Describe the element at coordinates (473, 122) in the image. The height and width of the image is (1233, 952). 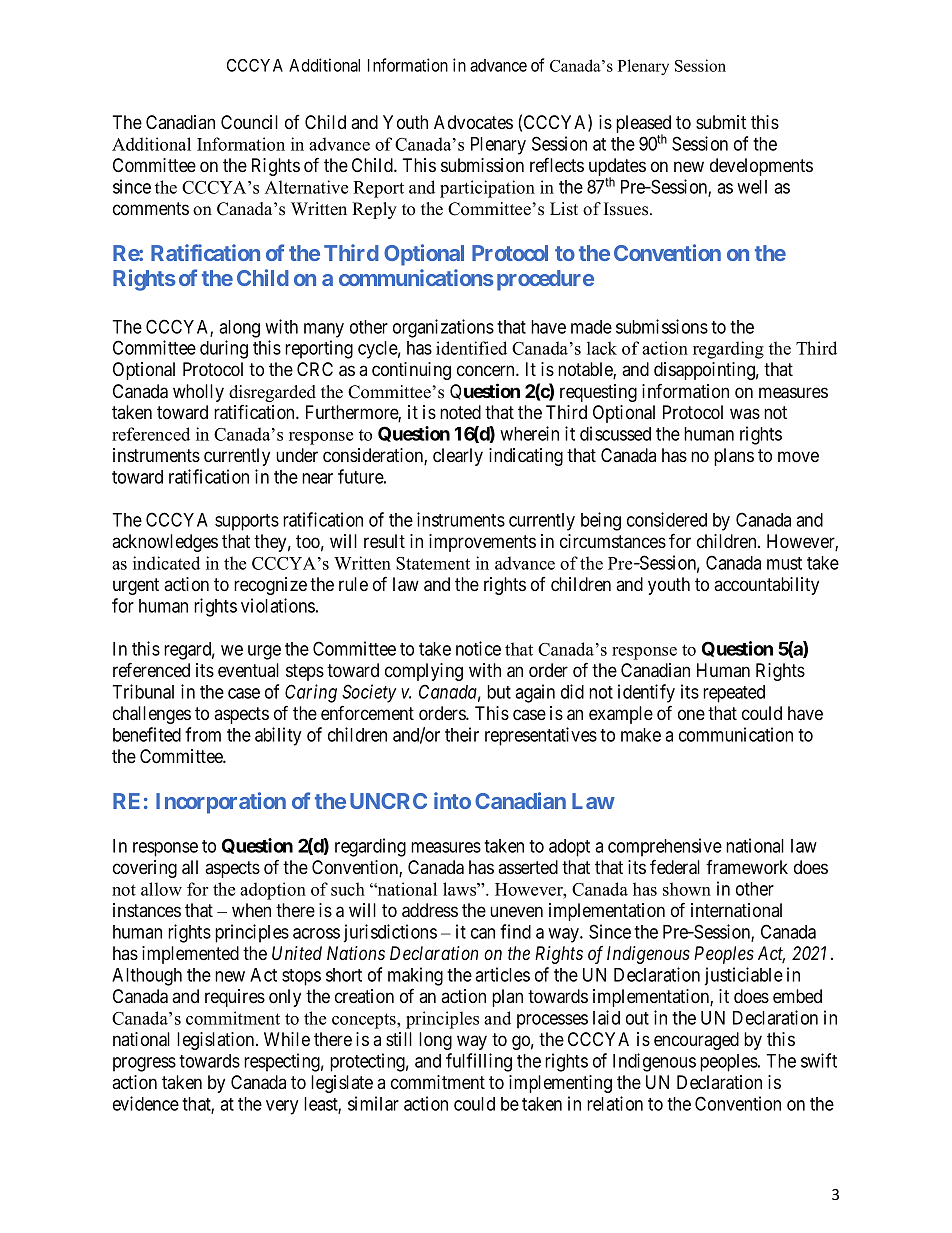
I see `Advocates` at that location.
